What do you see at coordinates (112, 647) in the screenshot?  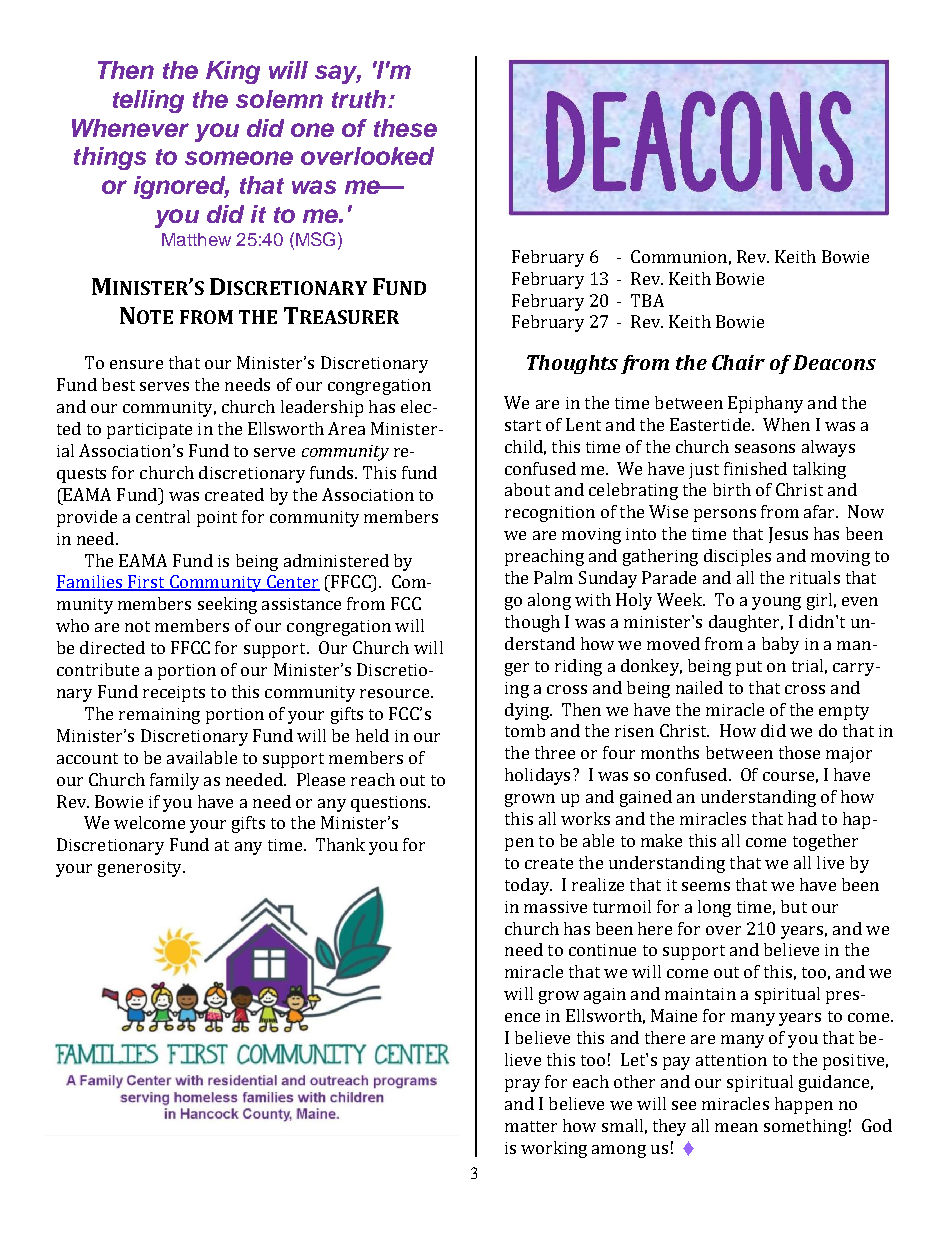 I see `directed` at bounding box center [112, 647].
